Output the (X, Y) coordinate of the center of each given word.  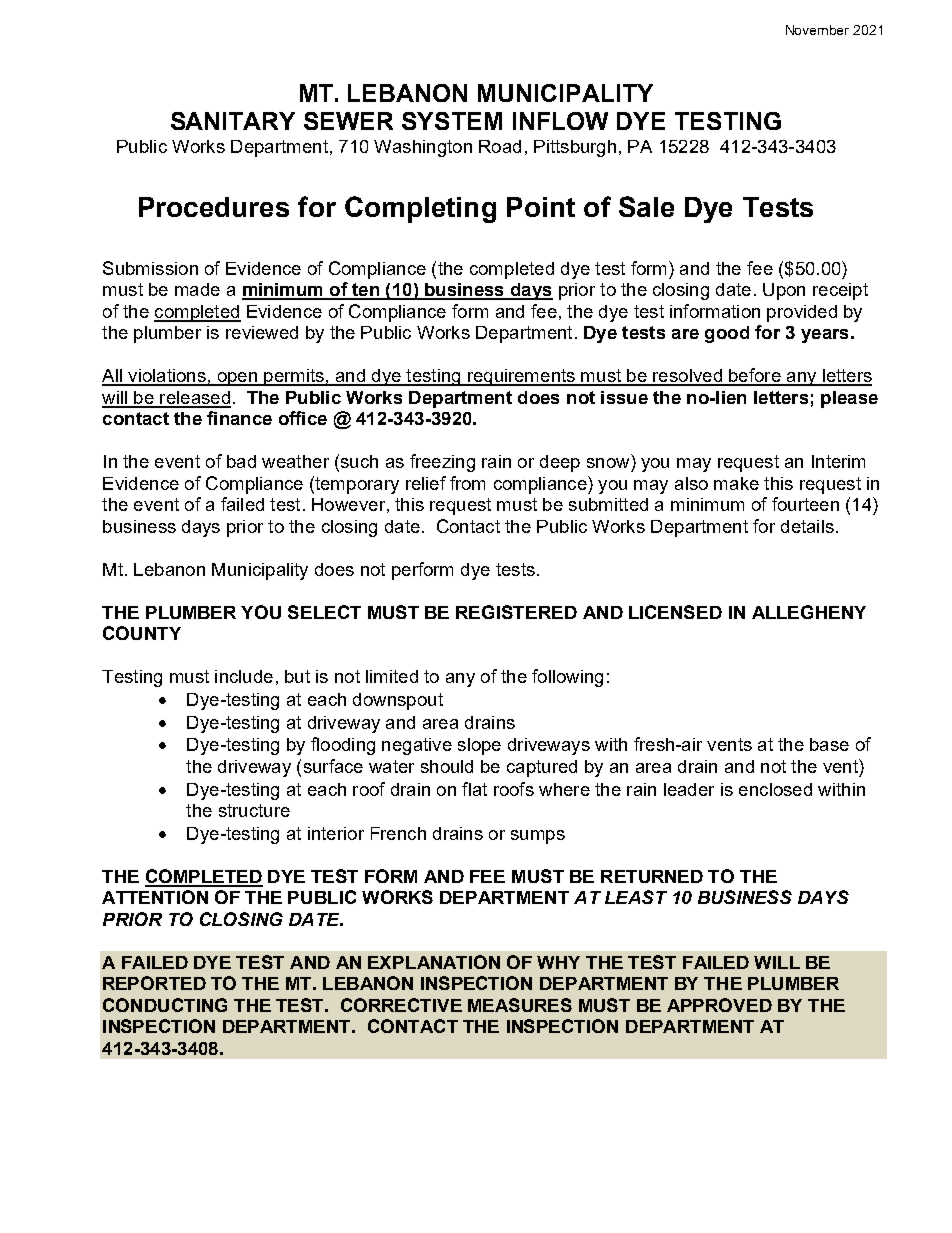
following (567, 678)
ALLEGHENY (809, 612)
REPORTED (154, 983)
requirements (521, 377)
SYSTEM (452, 121)
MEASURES (520, 1005)
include (244, 676)
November (817, 30)
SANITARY (233, 121)
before (755, 376)
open (237, 379)
